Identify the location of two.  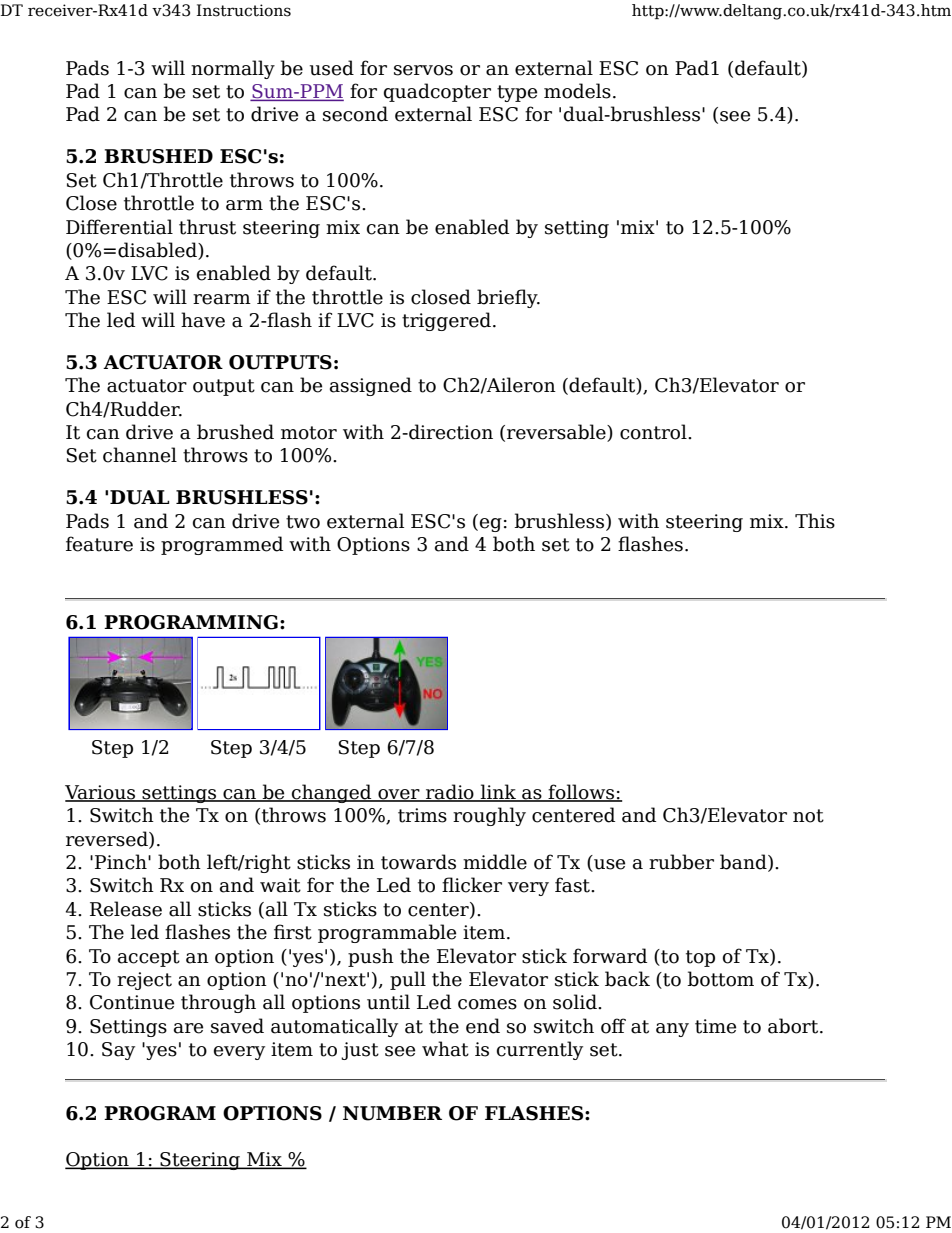
(303, 522).
